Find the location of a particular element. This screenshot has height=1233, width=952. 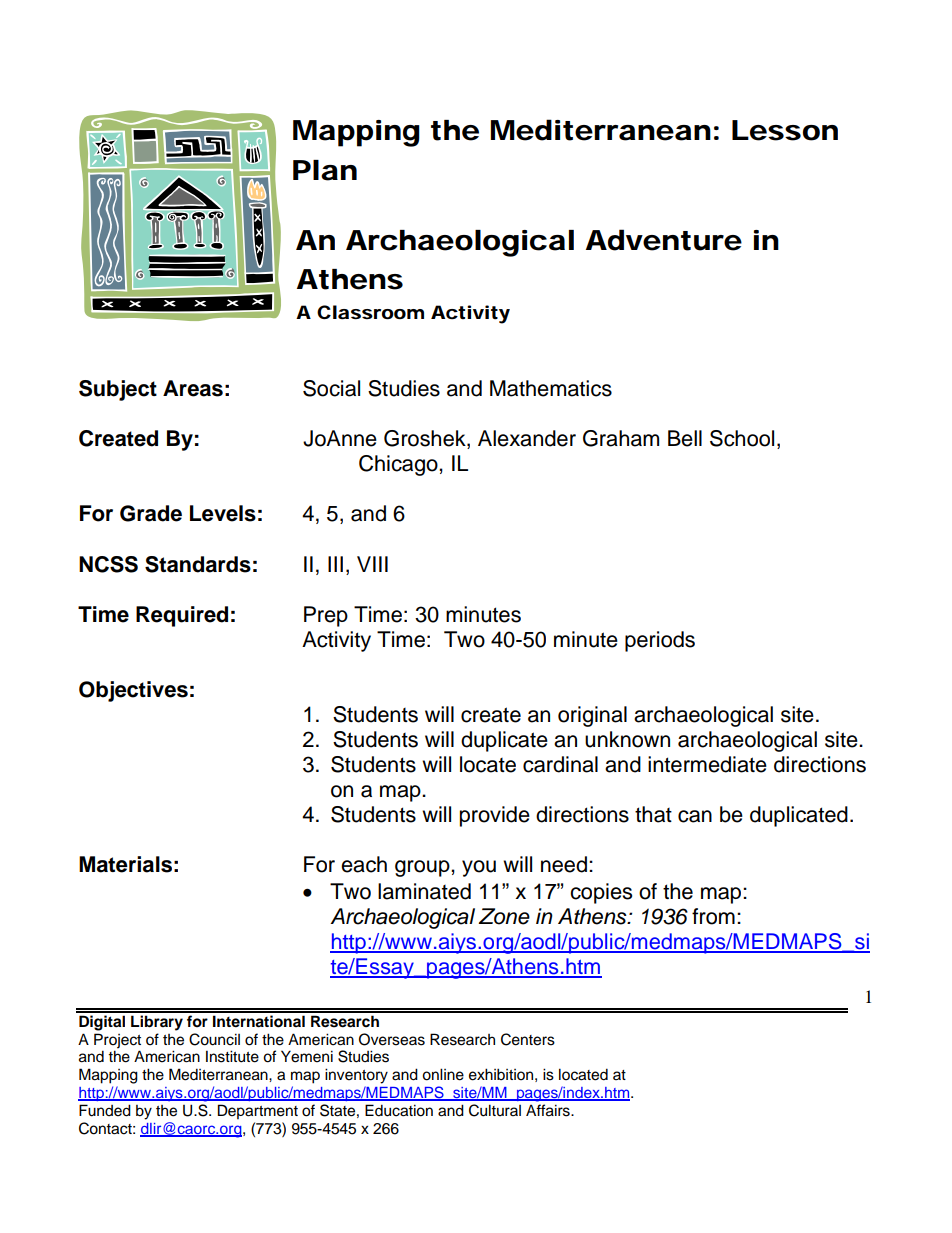

Materials is located at coordinates (125, 864).
